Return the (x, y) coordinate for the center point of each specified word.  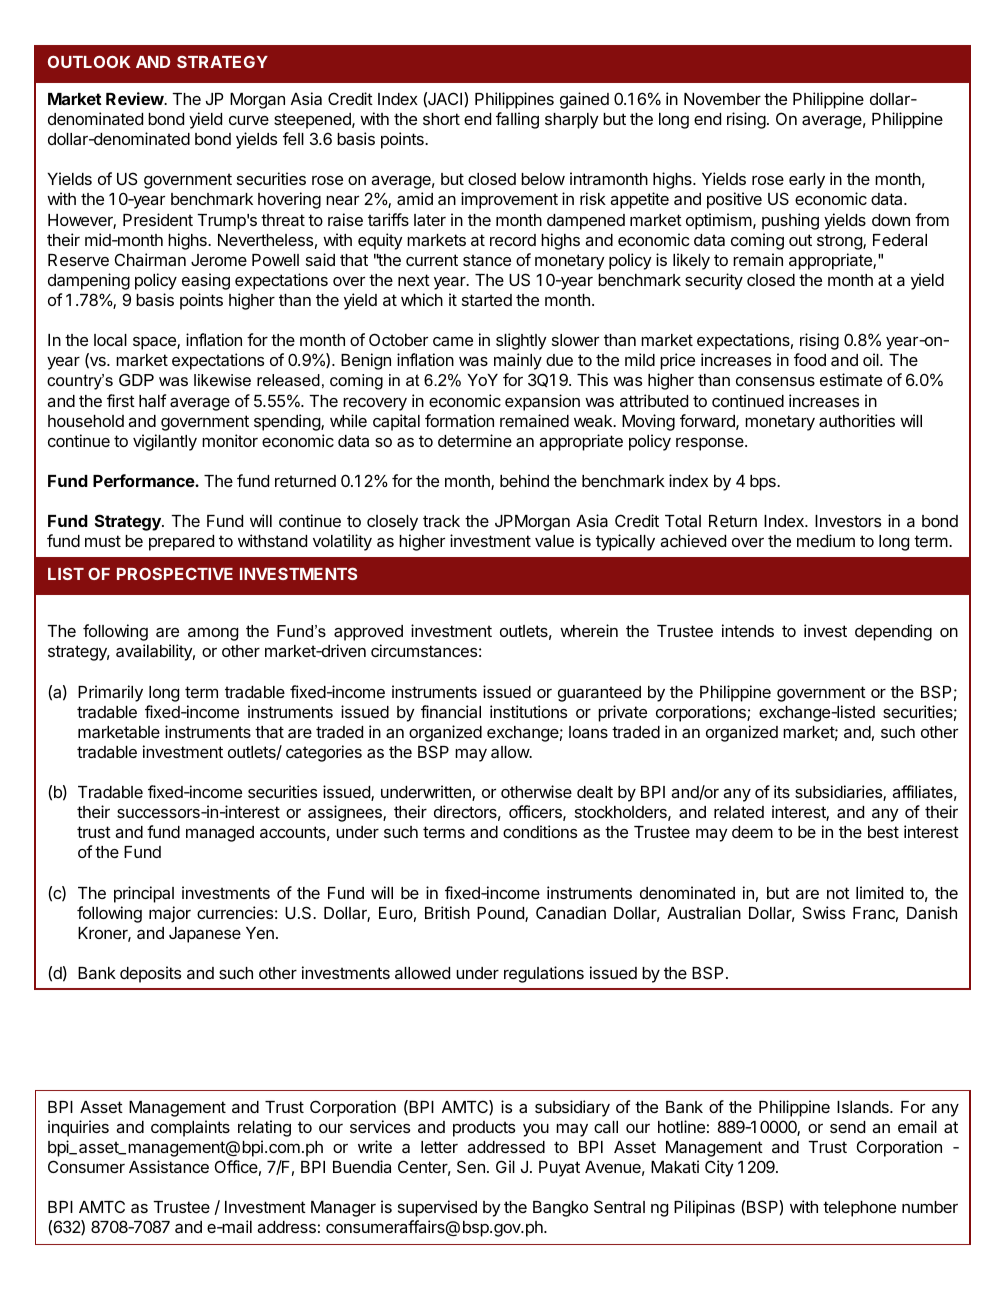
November (722, 99)
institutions (528, 711)
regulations (544, 974)
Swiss (824, 912)
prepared (181, 543)
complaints (190, 1128)
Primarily (110, 693)
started (487, 300)
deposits (150, 974)
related (739, 812)
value (554, 541)
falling (517, 120)
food (810, 359)
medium (826, 540)
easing (206, 281)
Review (135, 98)
